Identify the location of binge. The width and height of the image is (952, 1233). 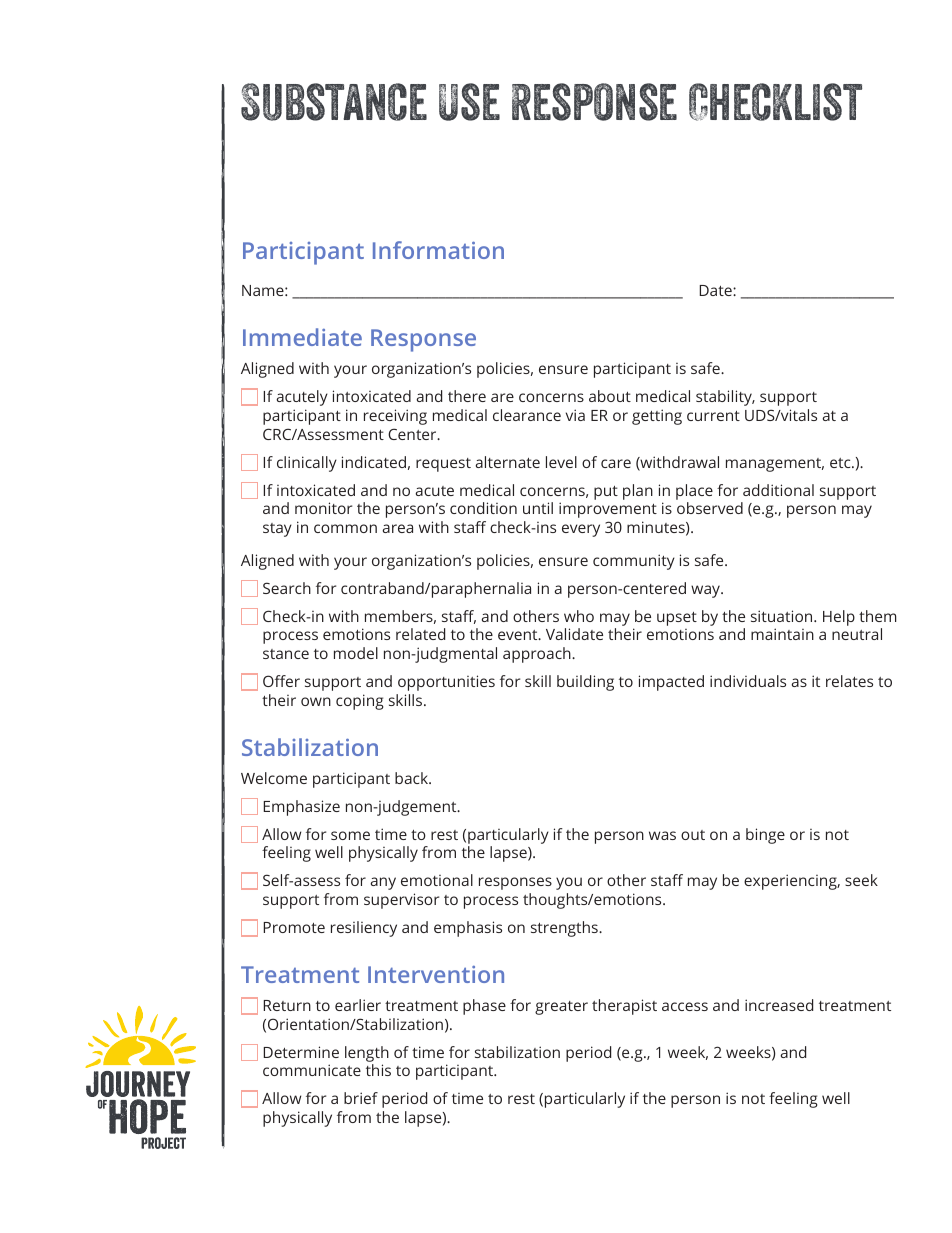
(765, 836).
